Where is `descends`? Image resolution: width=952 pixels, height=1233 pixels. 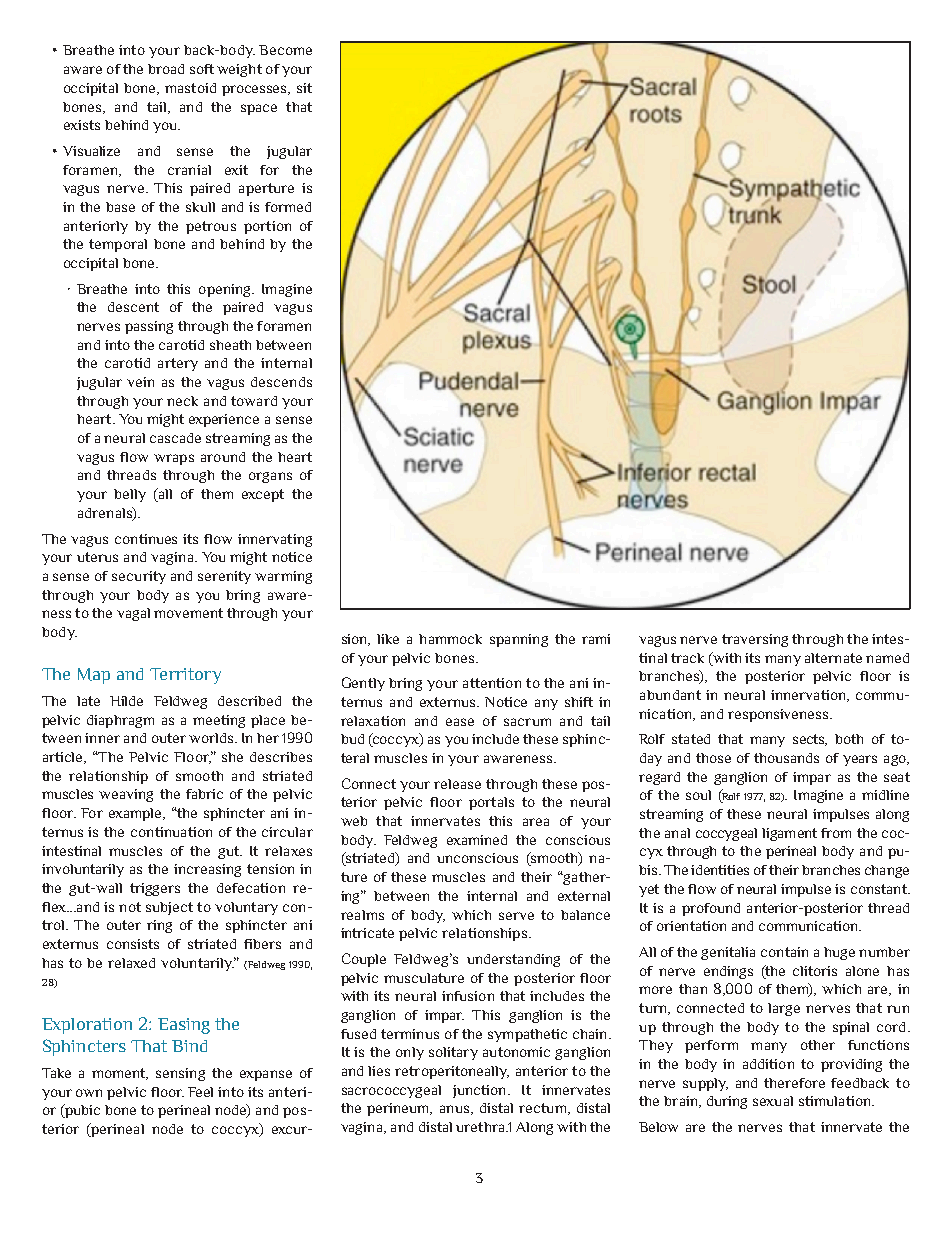
descends is located at coordinates (281, 382).
